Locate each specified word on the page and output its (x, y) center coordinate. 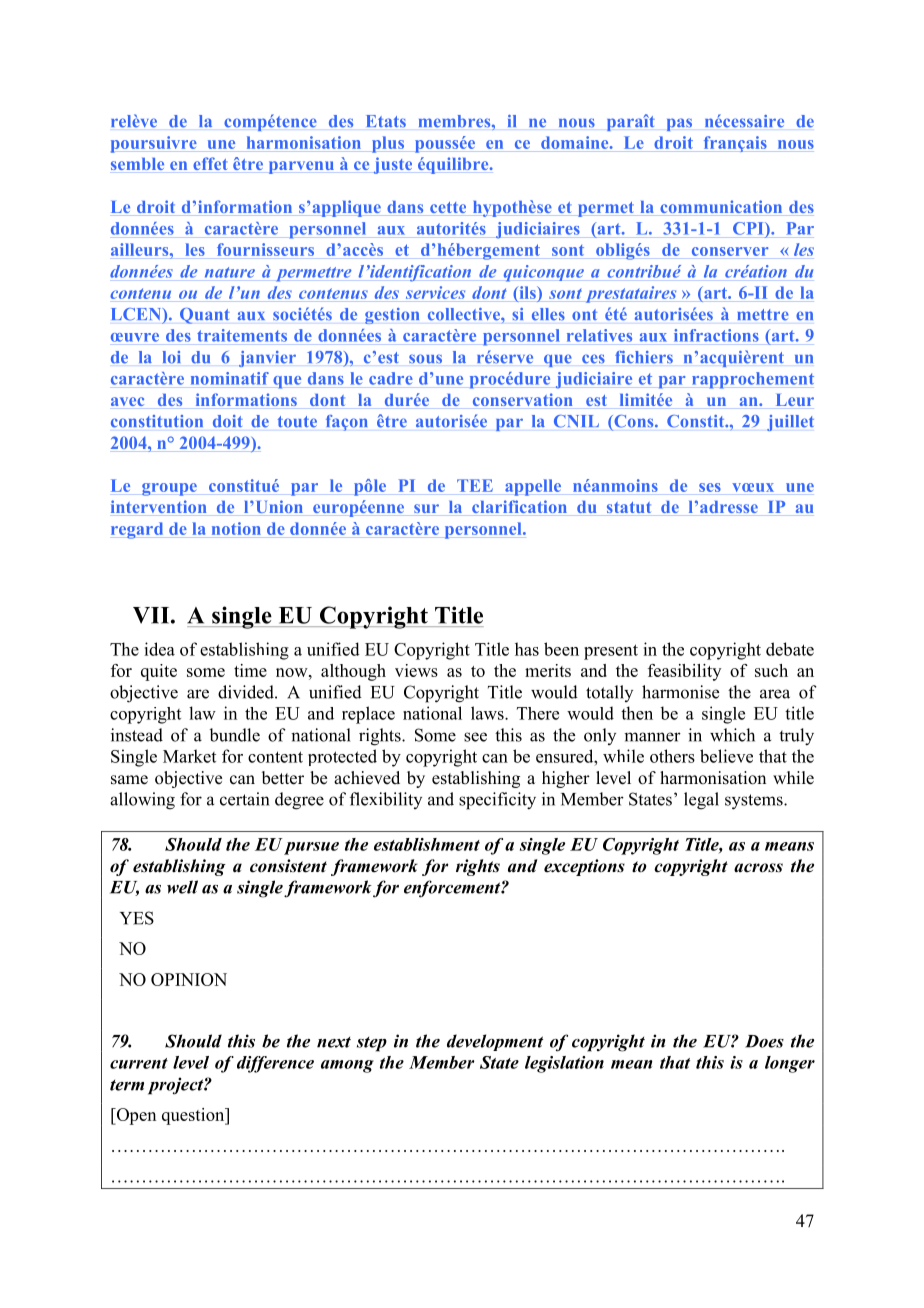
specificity (497, 801)
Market (189, 756)
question (194, 1116)
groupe (169, 489)
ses (710, 487)
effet (210, 163)
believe (726, 756)
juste (392, 165)
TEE (475, 485)
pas (679, 124)
